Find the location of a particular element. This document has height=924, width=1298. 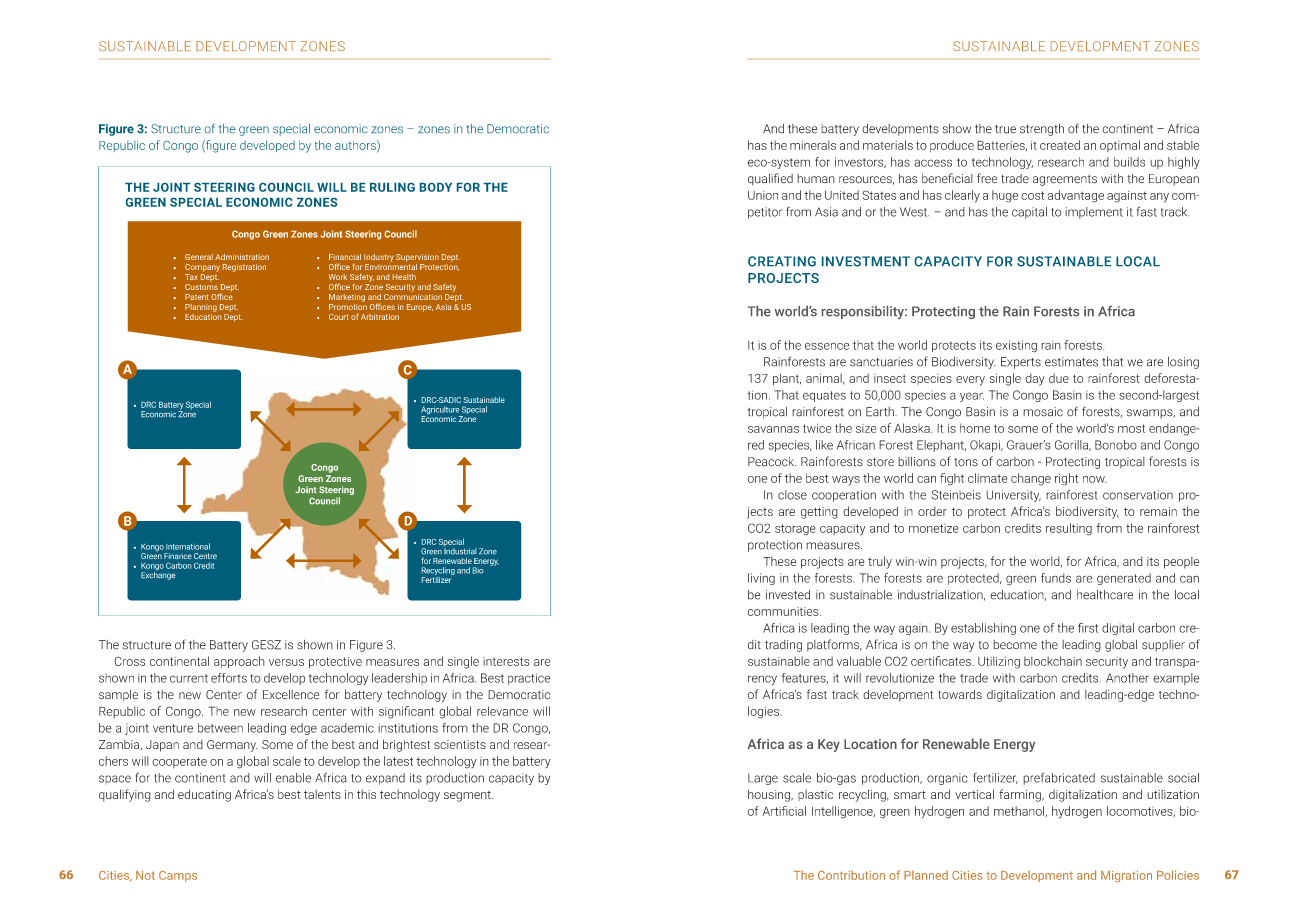

minerals is located at coordinates (813, 145).
